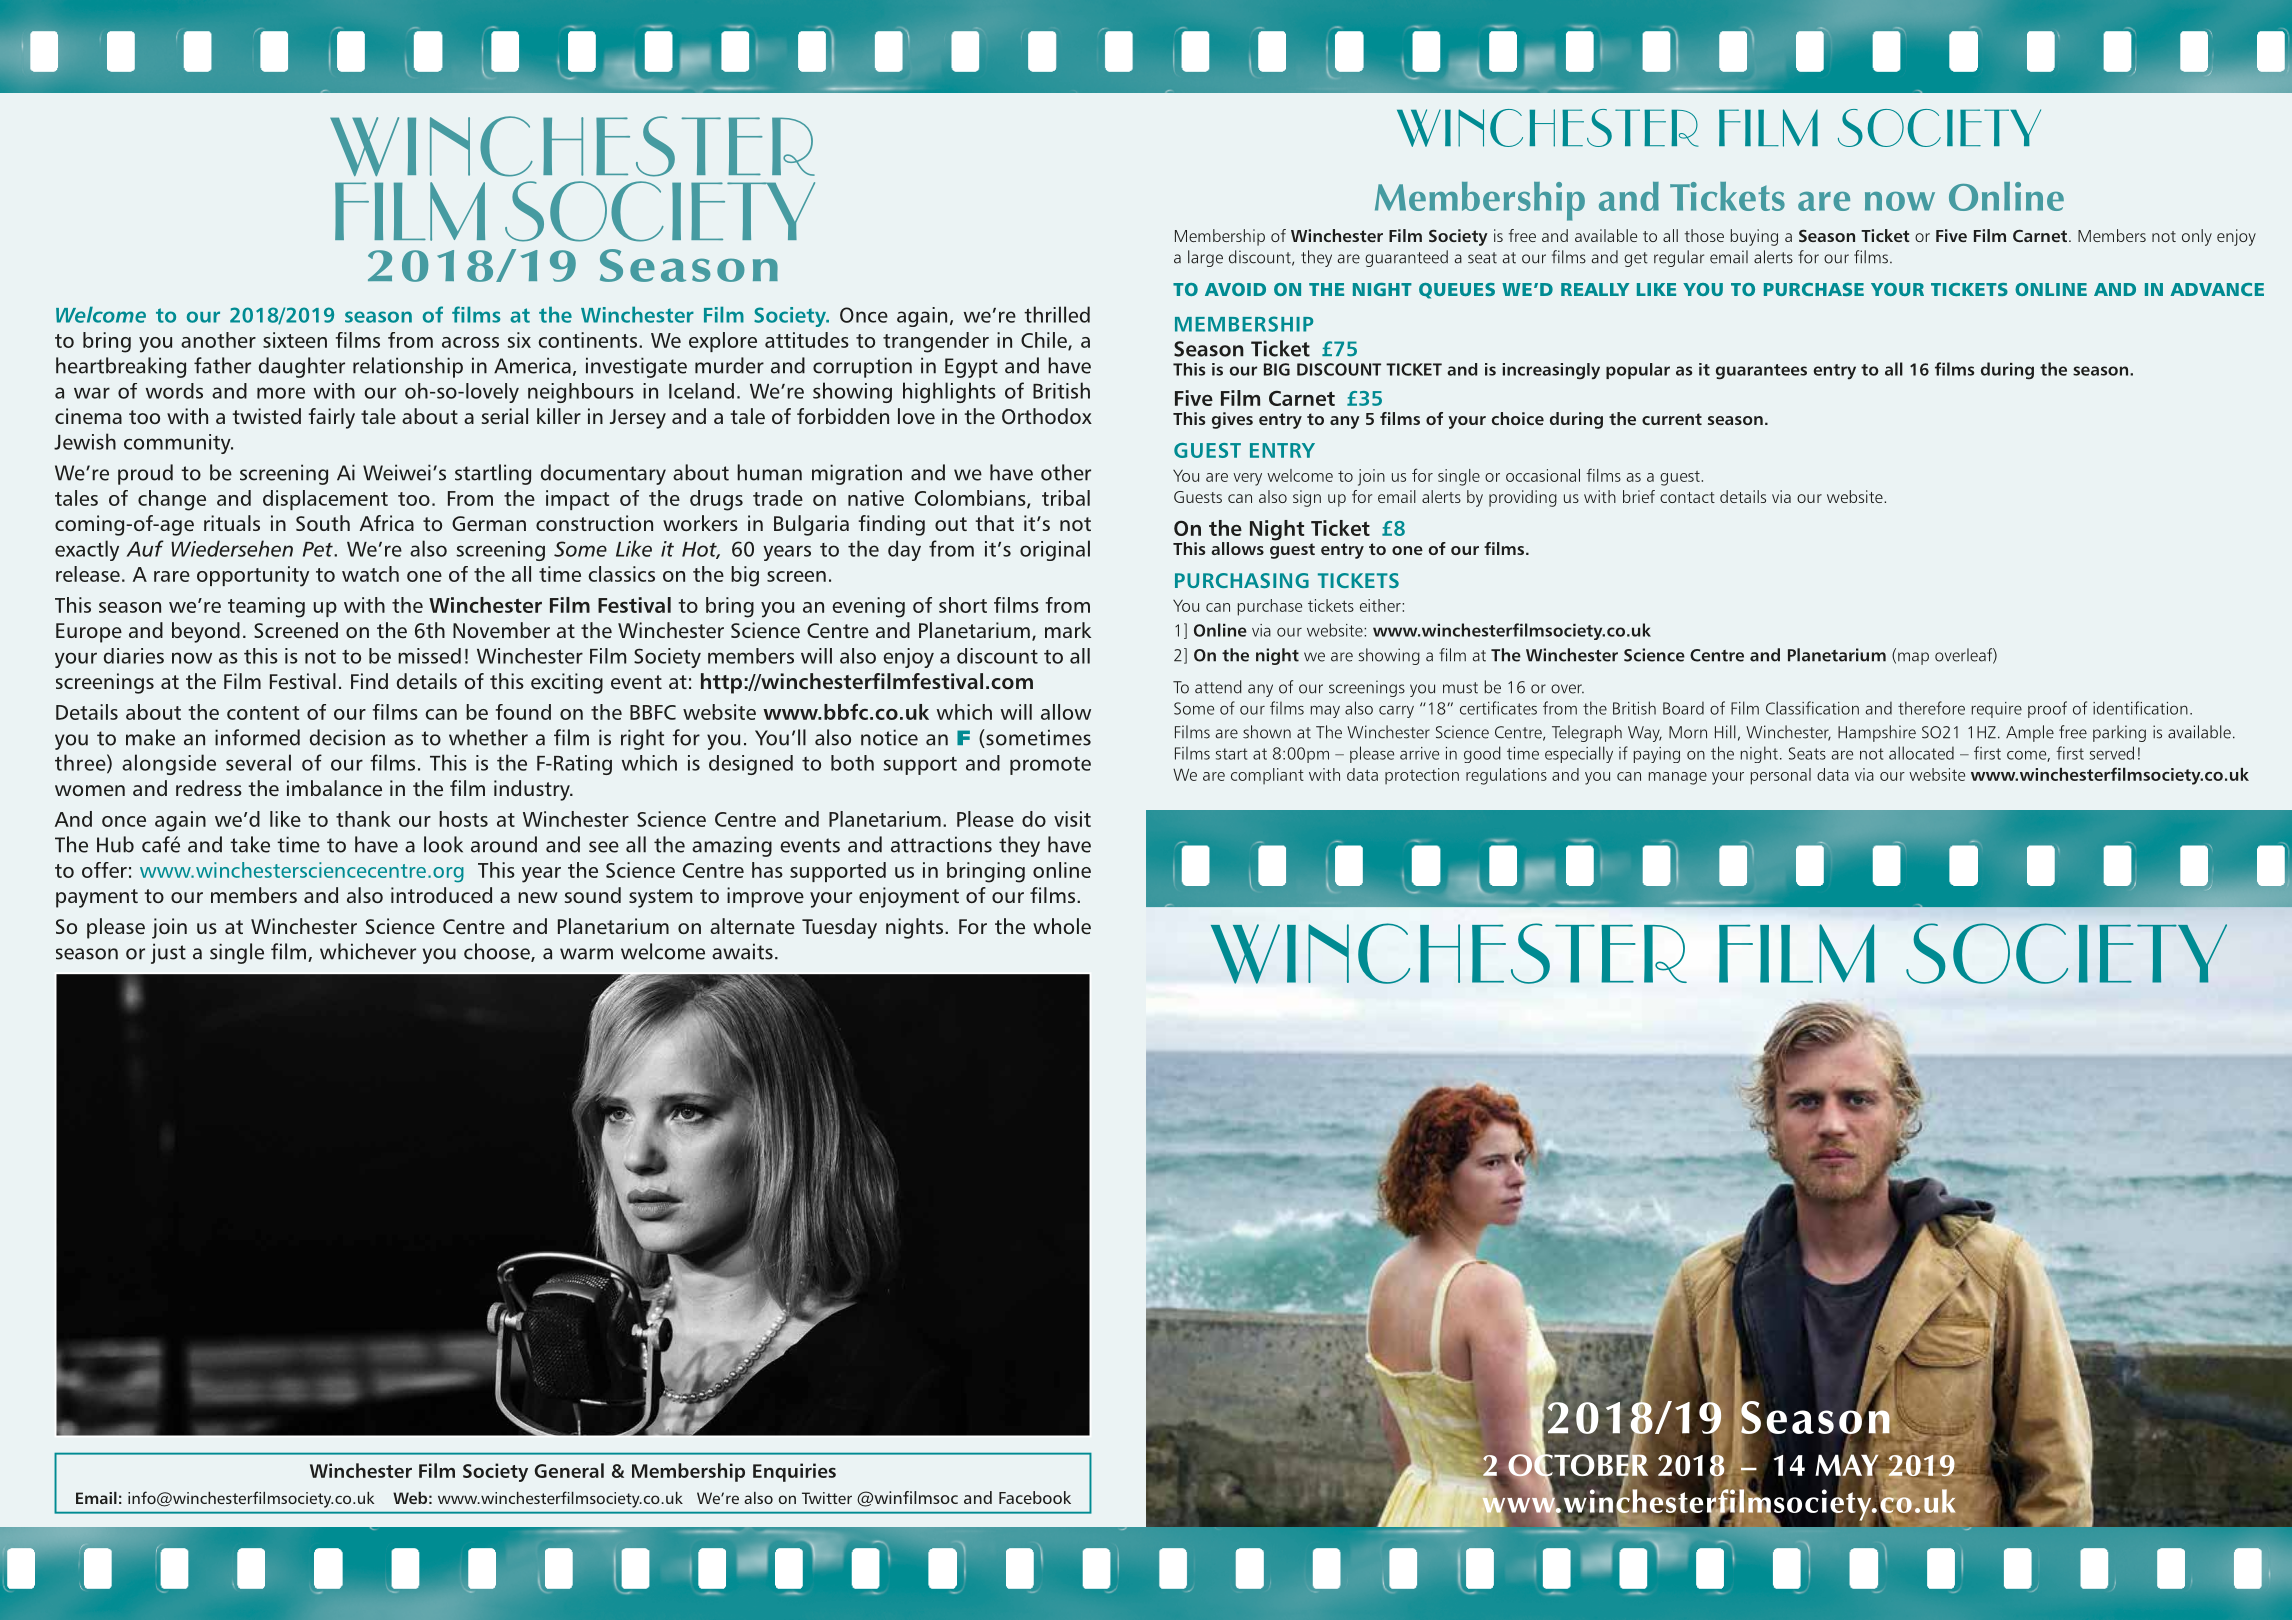 Image resolution: width=2292 pixels, height=1620 pixels. What do you see at coordinates (1035, 1497) in the page?
I see `Facebook` at bounding box center [1035, 1497].
